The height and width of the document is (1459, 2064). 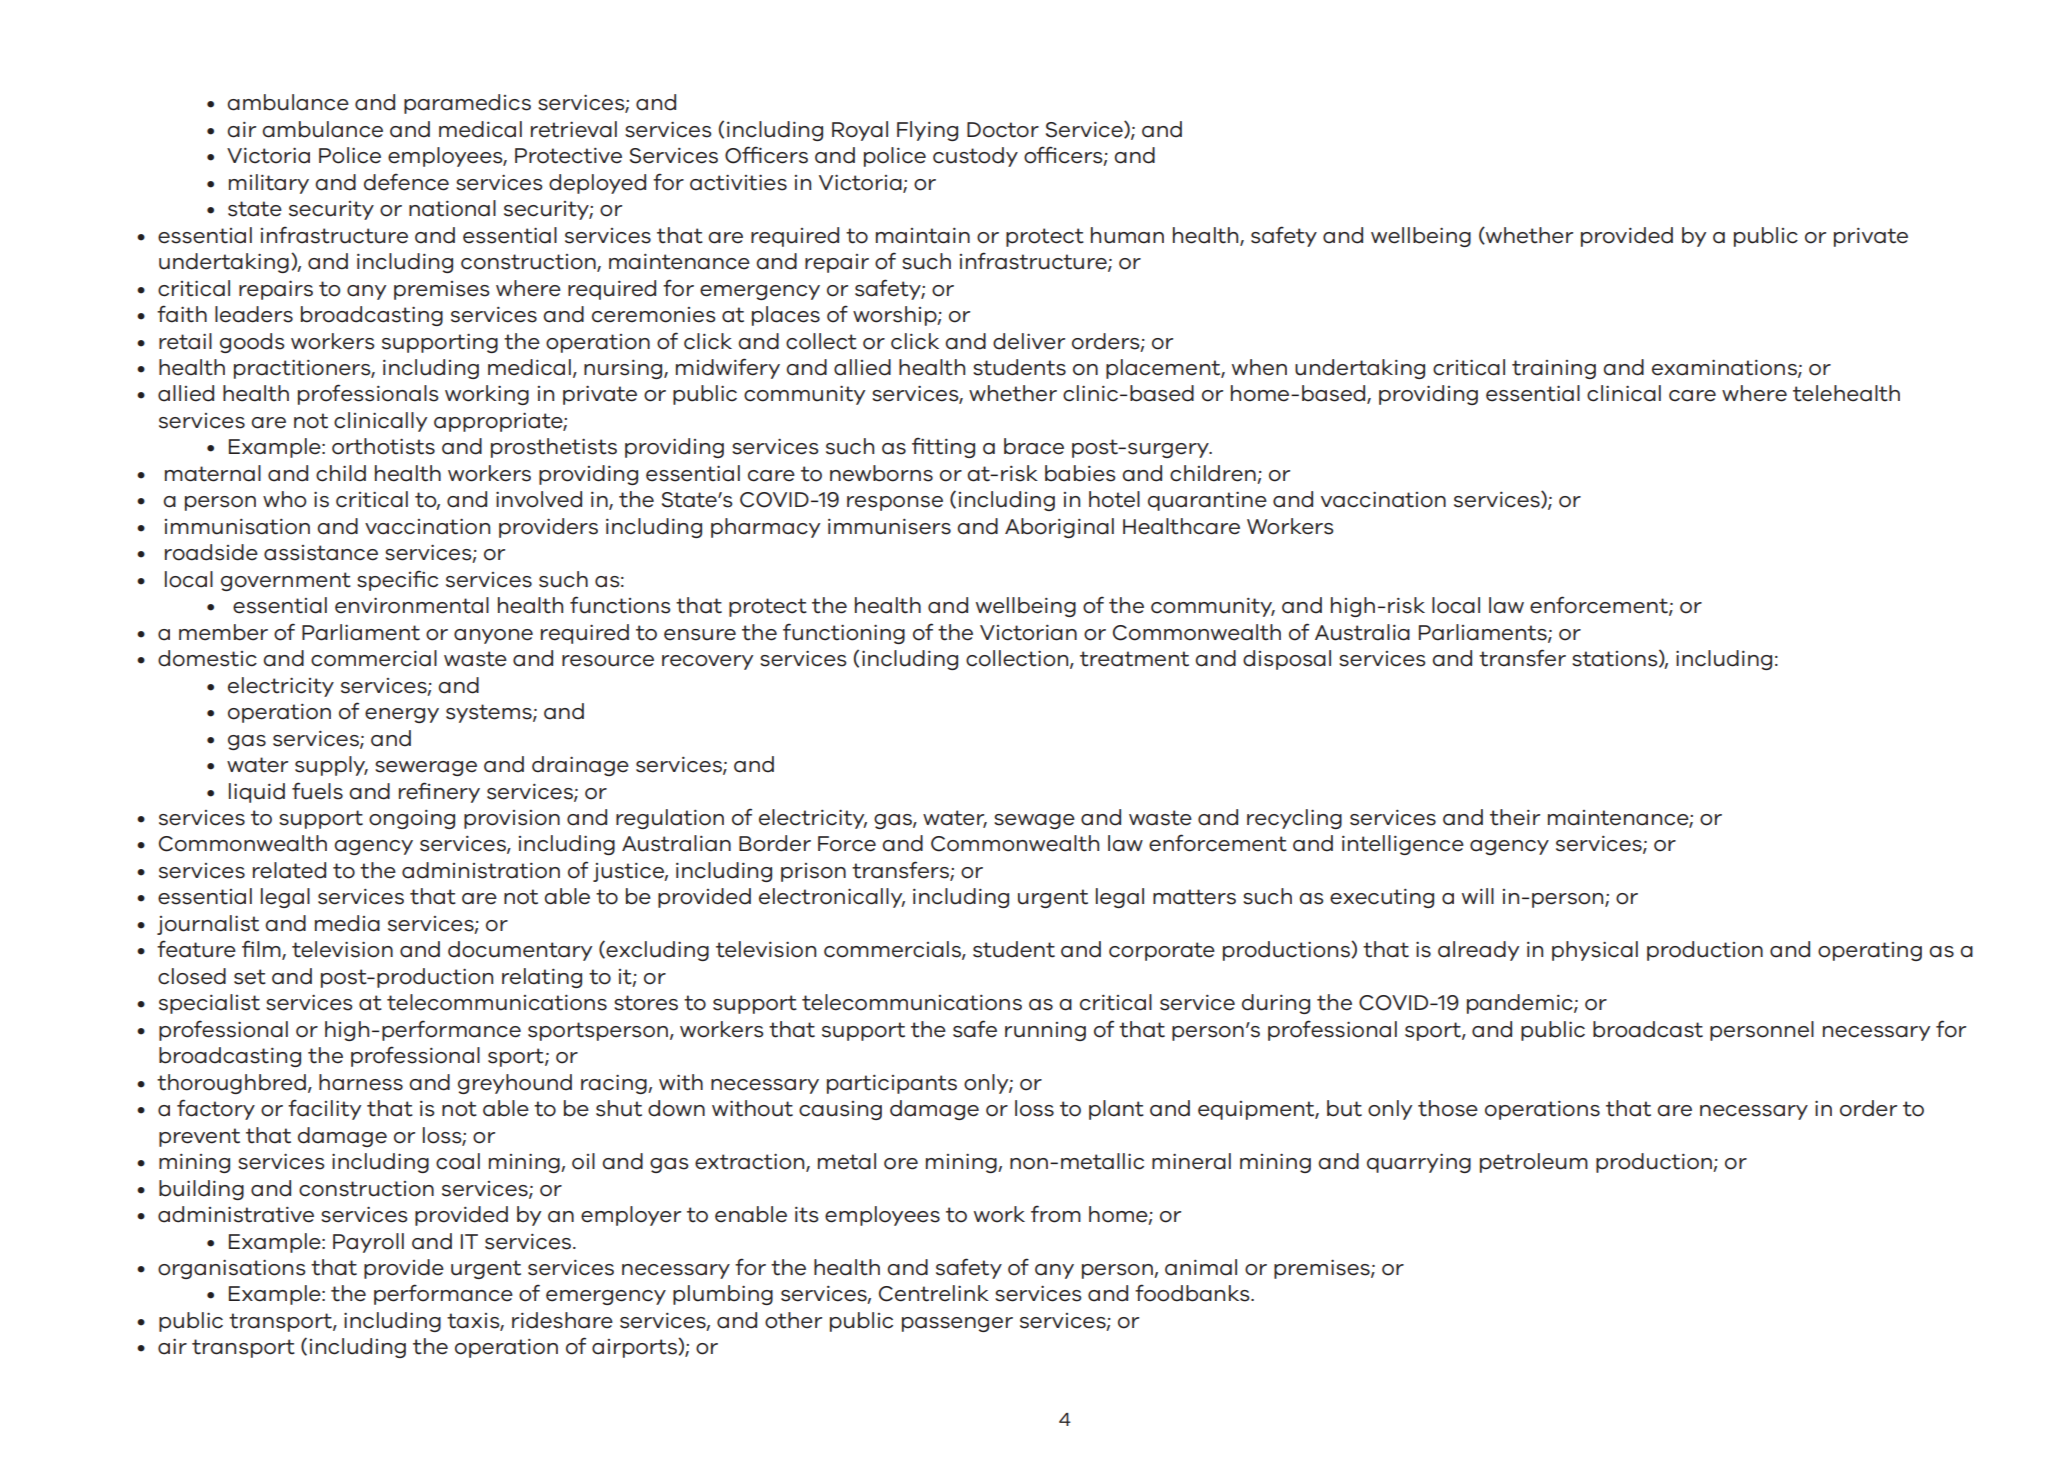 I want to click on defence, so click(x=406, y=182).
